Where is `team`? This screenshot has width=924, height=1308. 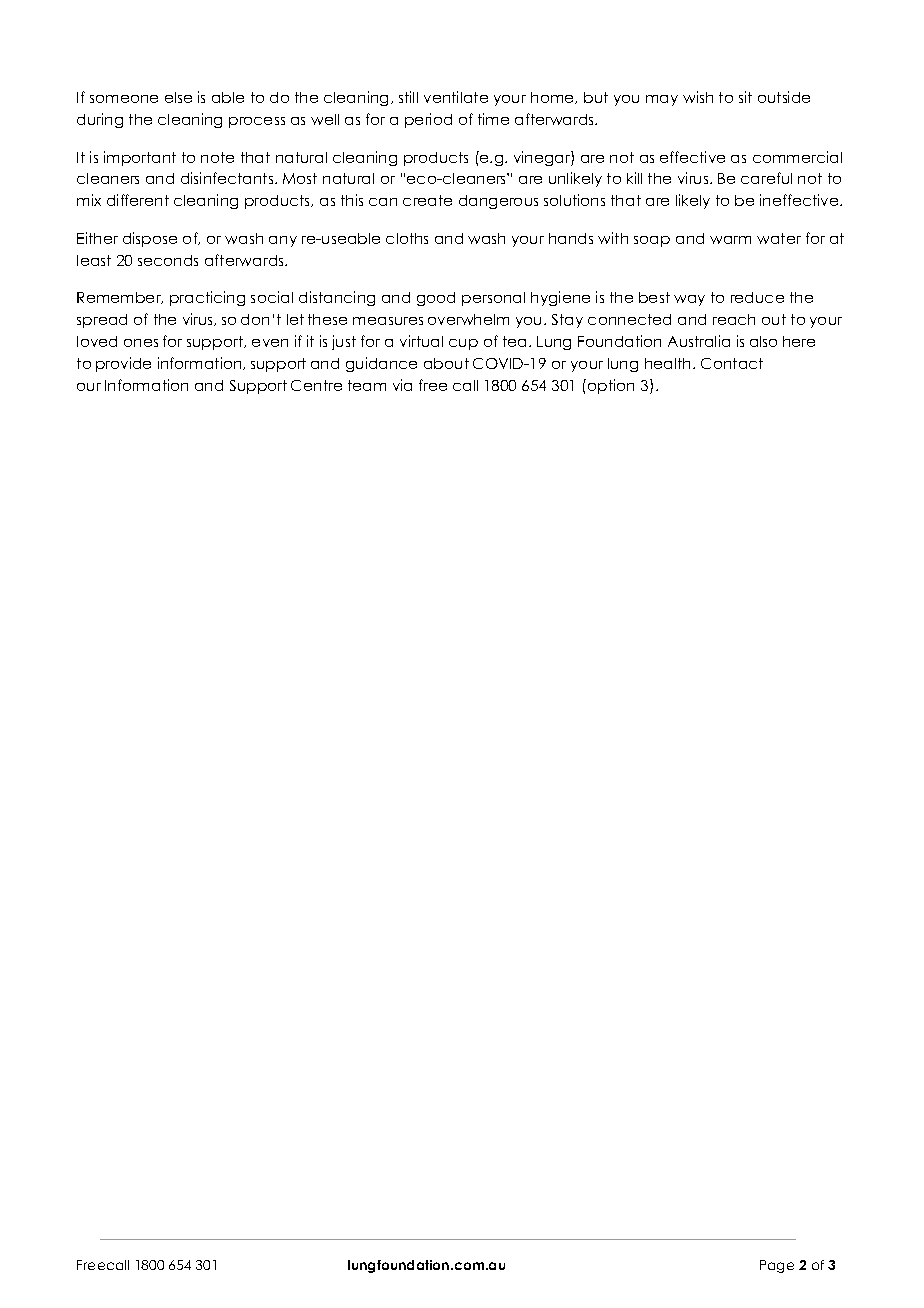
team is located at coordinates (367, 385).
